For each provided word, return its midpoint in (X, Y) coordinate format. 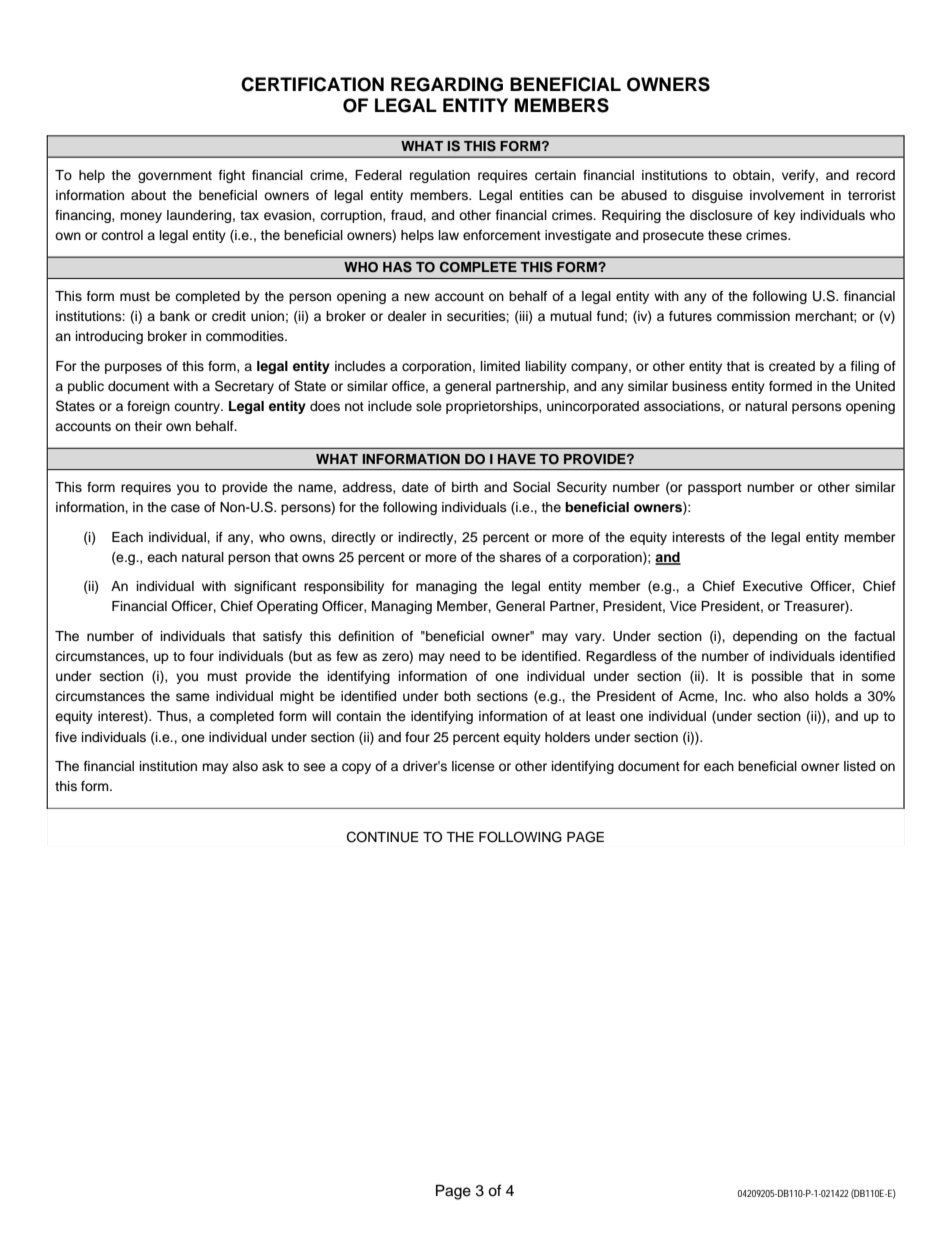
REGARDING (447, 84)
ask (273, 766)
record (875, 175)
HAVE (517, 459)
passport (715, 489)
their (148, 426)
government (175, 177)
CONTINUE (383, 837)
